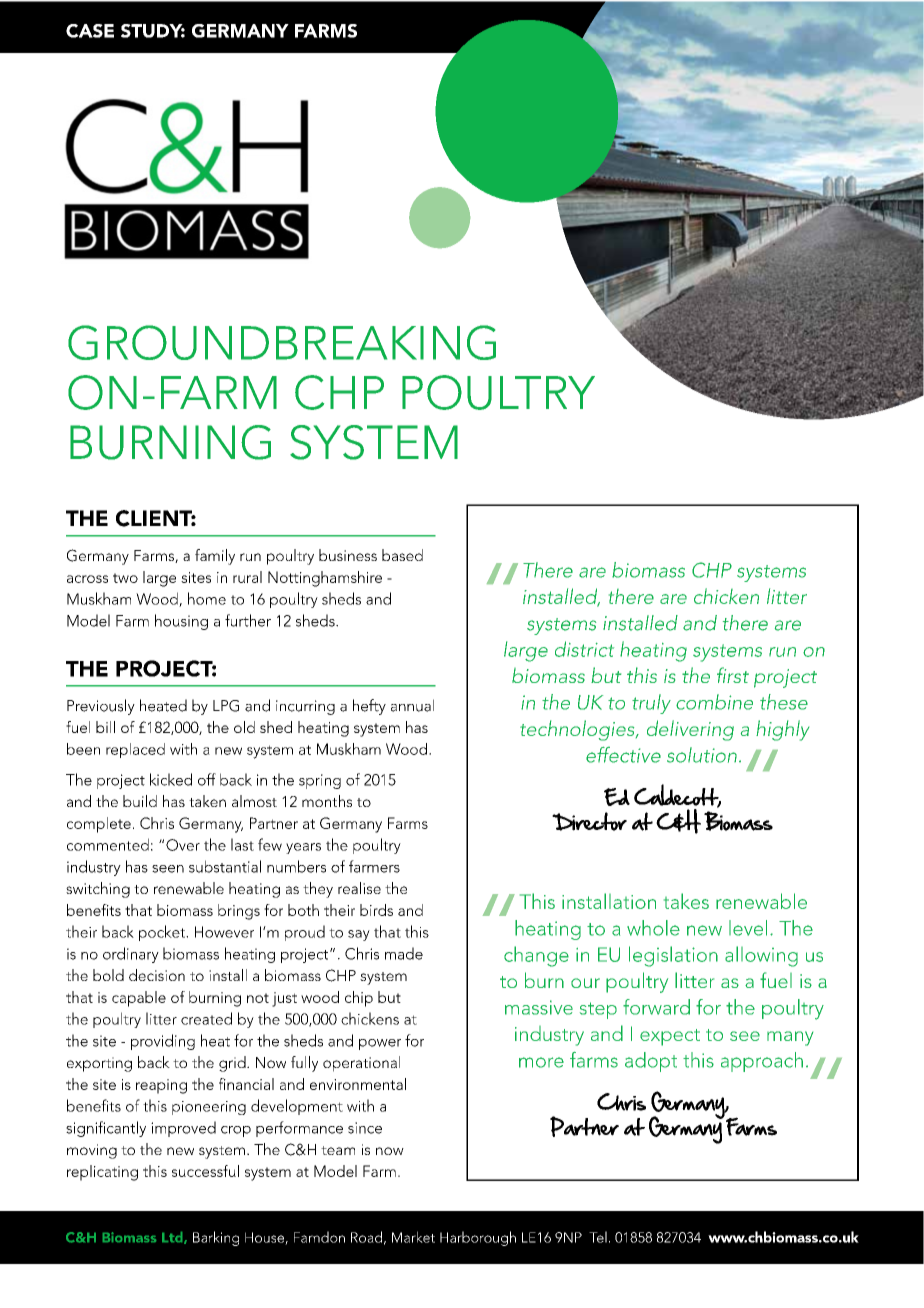  Describe the element at coordinates (90, 31) in the screenshot. I see `CASE` at that location.
